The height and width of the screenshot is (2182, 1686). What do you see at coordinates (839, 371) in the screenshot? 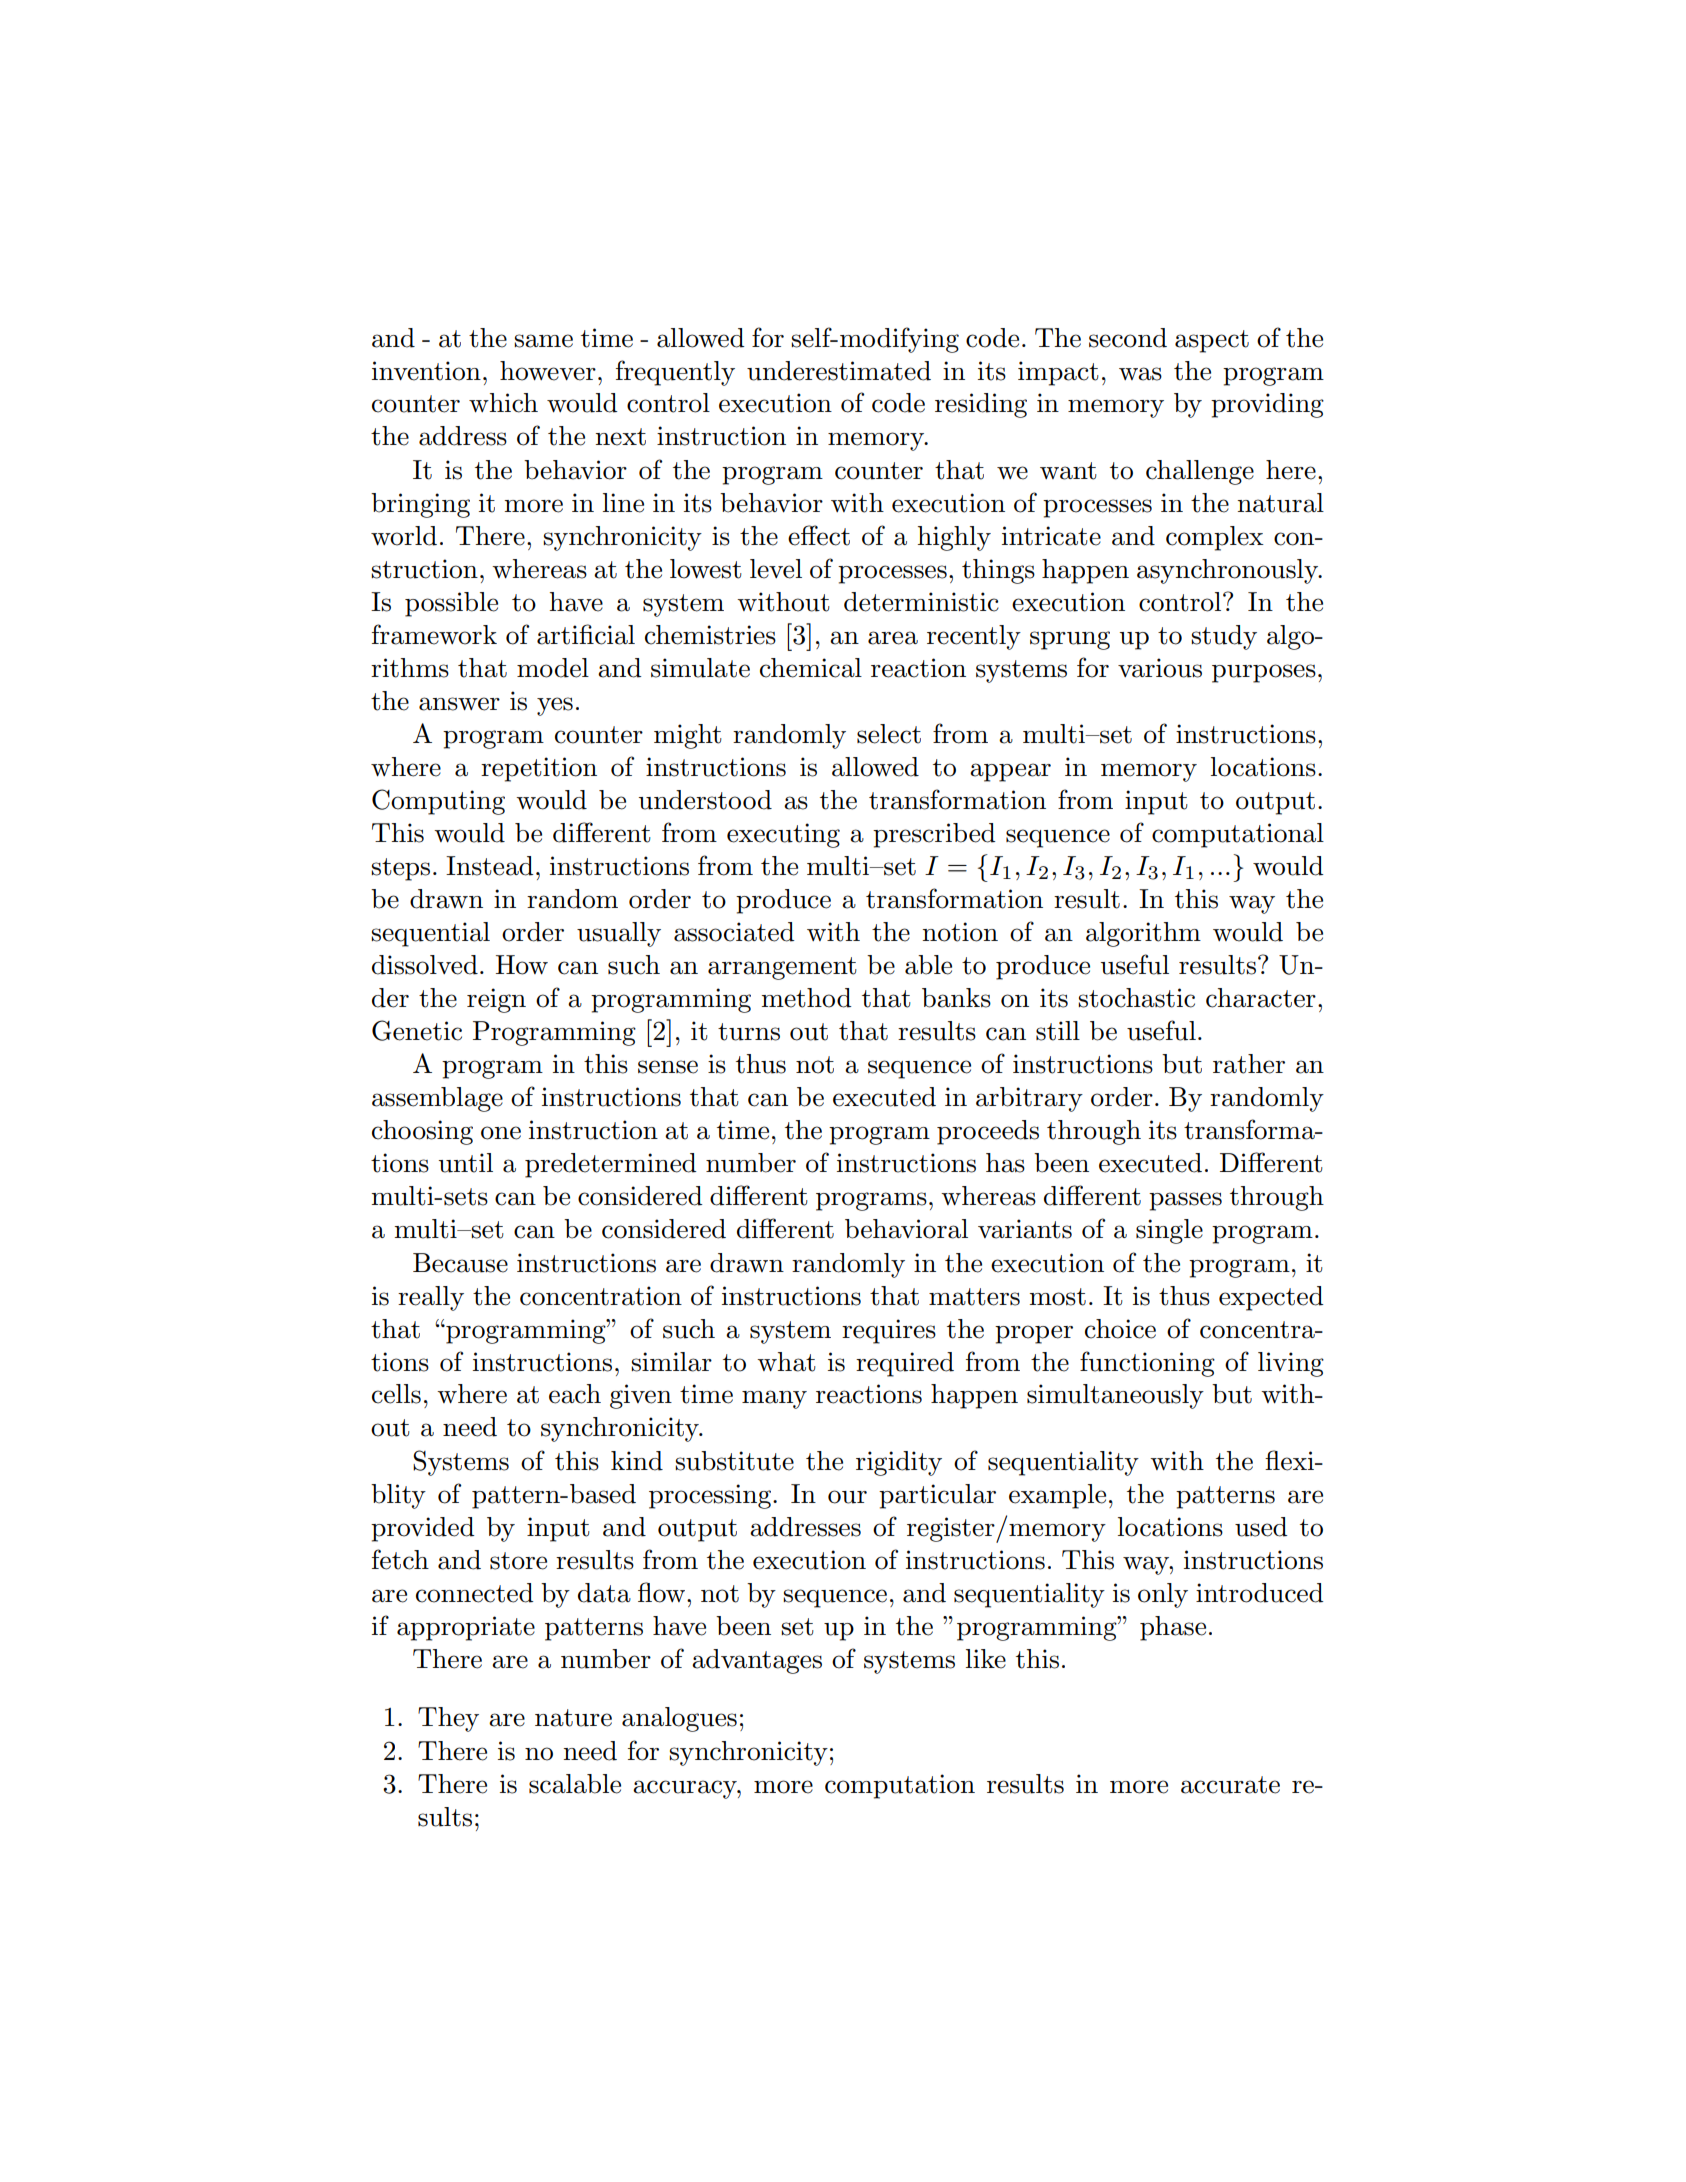
I see `underestimated` at bounding box center [839, 371].
